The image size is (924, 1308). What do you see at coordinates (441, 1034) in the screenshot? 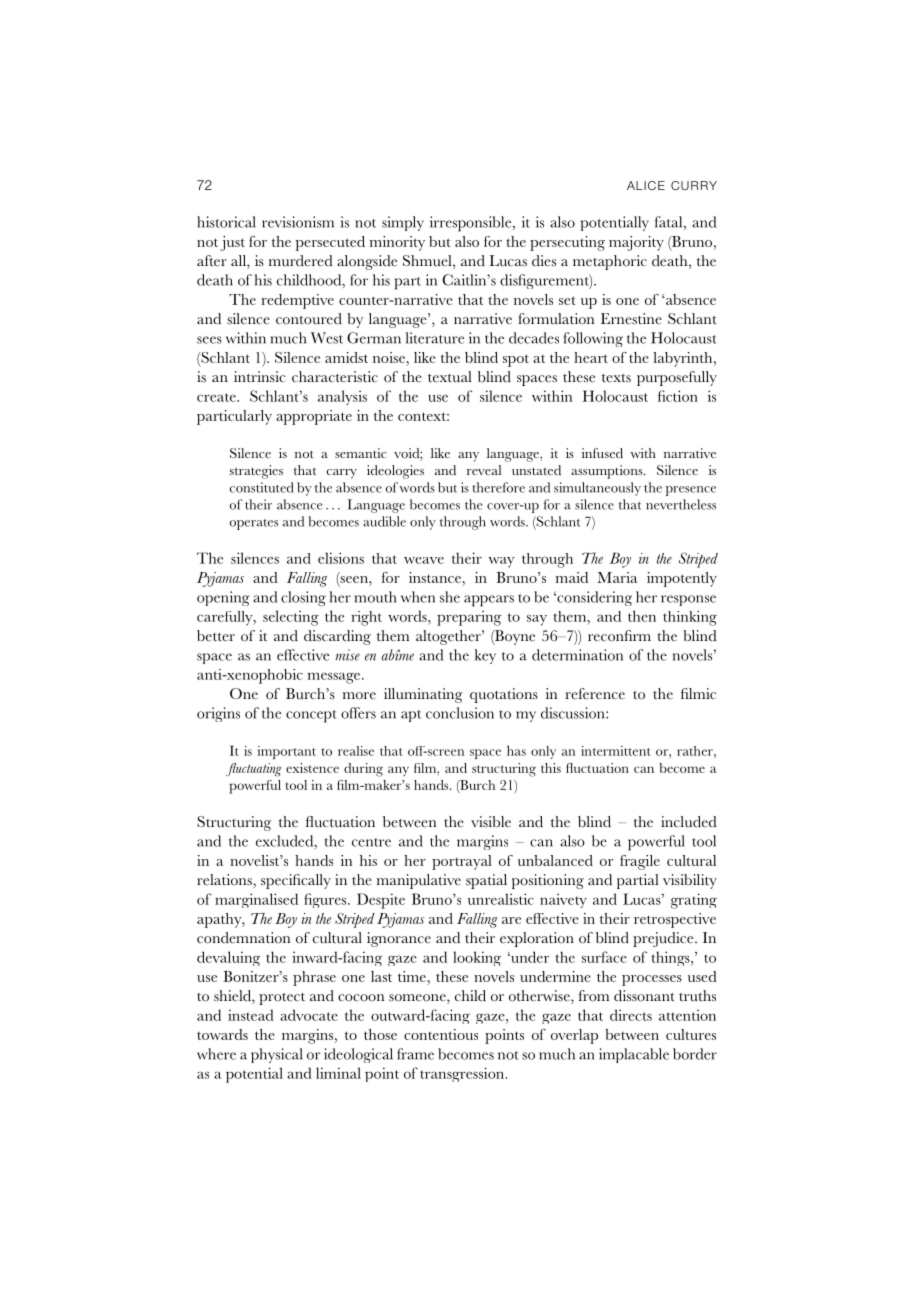
I see `contentious` at bounding box center [441, 1034].
